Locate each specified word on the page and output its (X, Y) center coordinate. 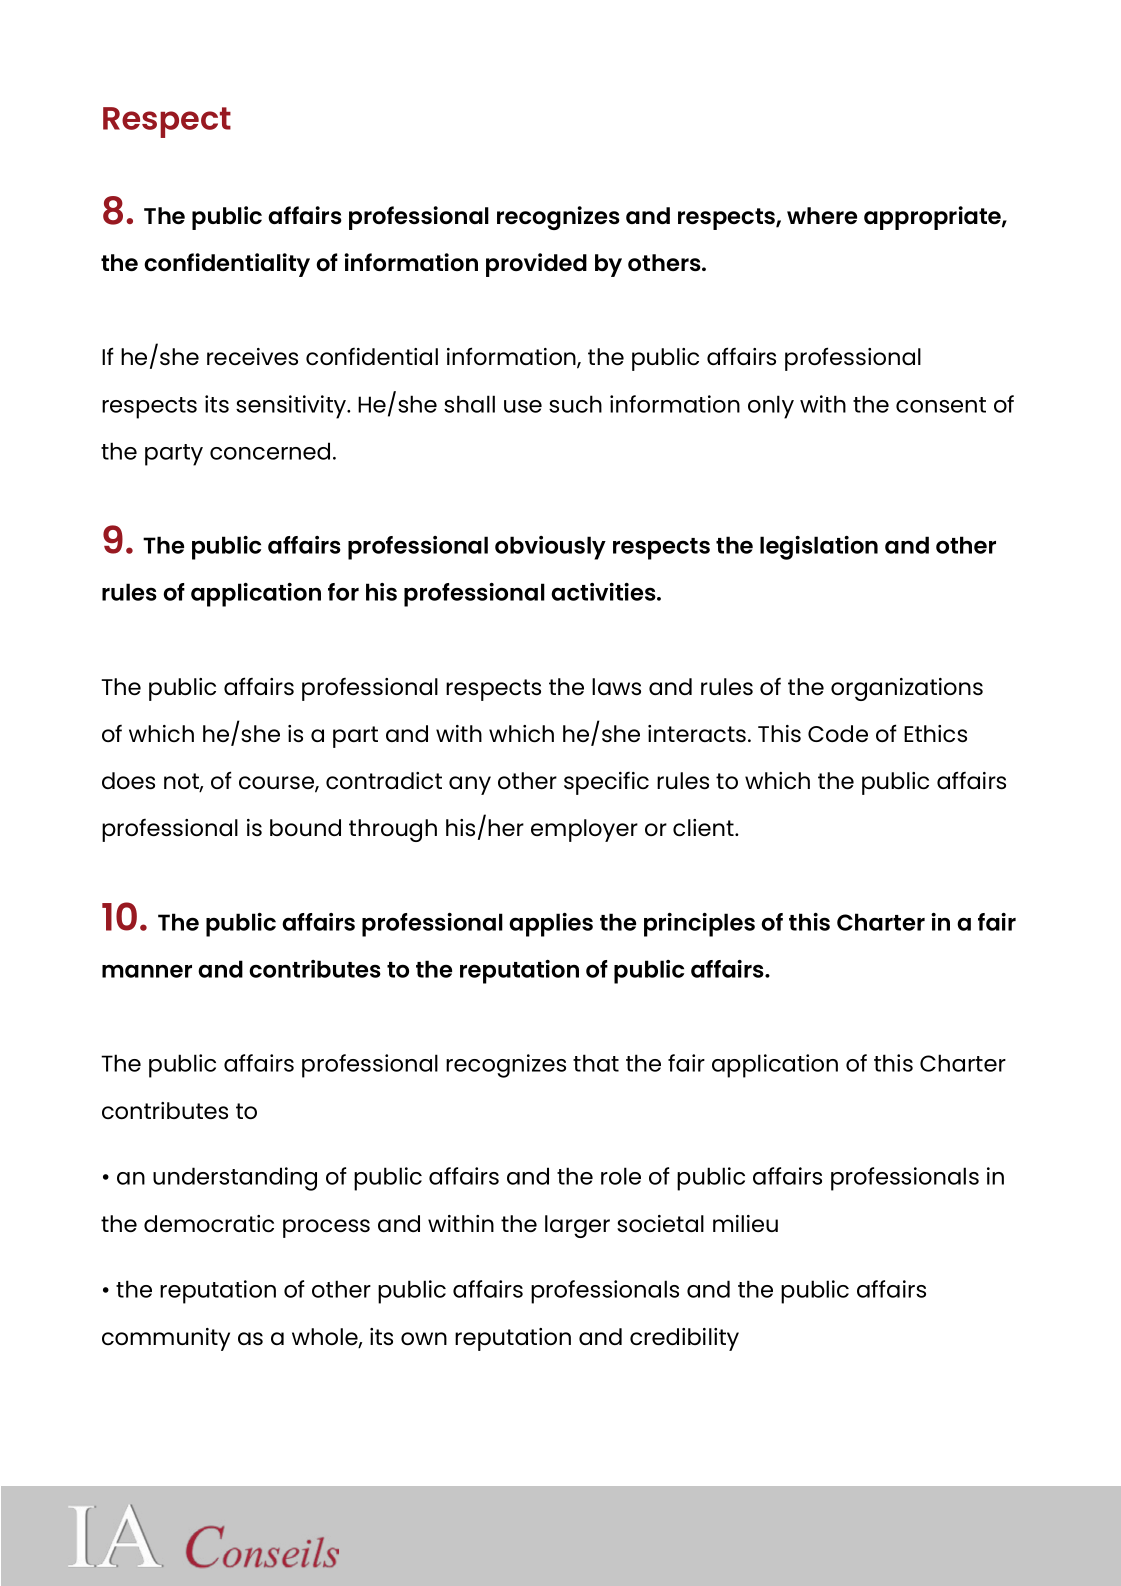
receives (252, 356)
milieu (745, 1223)
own (424, 1338)
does (128, 780)
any (470, 785)
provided (536, 265)
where (822, 215)
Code (838, 733)
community (166, 1339)
